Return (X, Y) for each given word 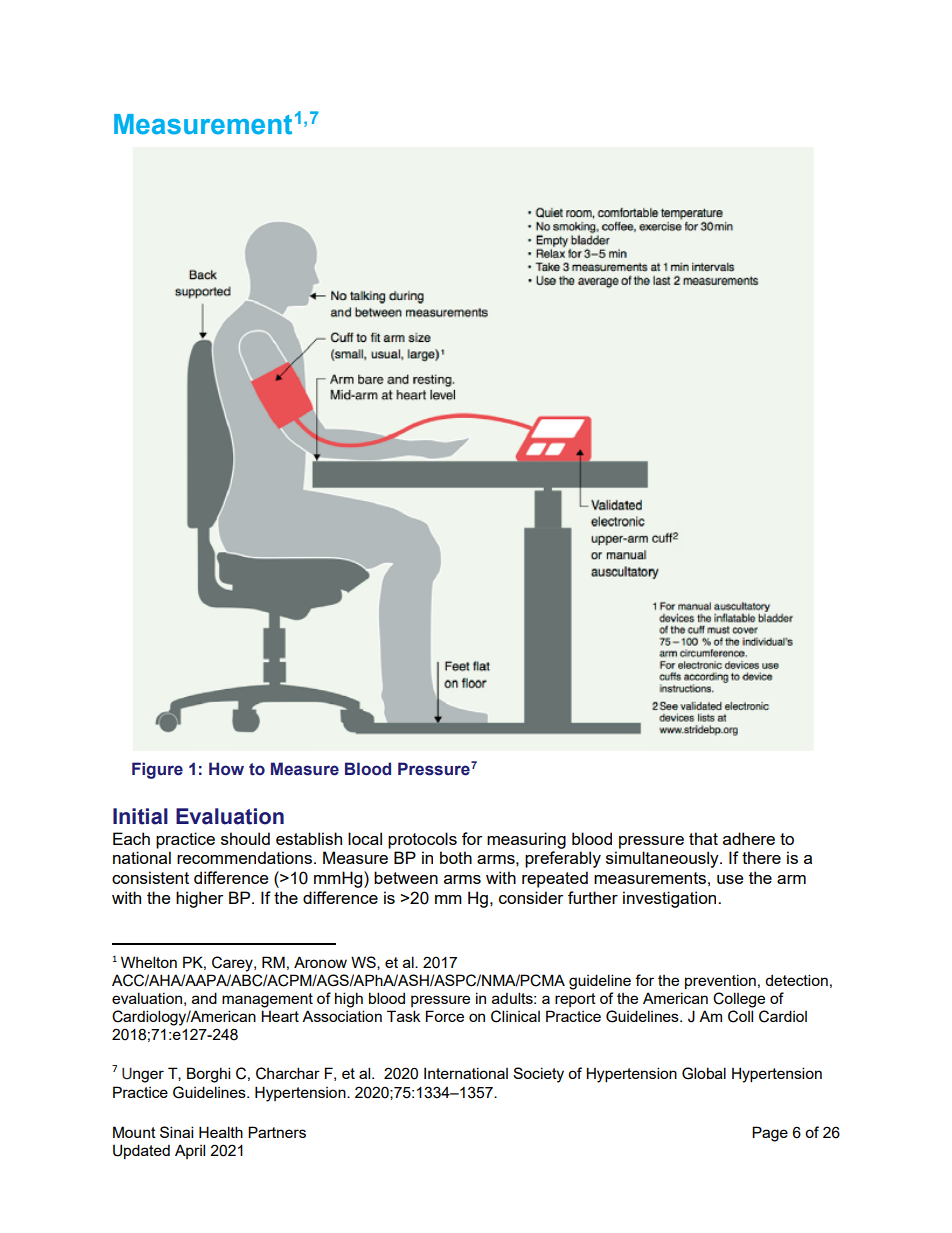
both (456, 857)
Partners (277, 1132)
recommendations (244, 857)
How (226, 769)
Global (704, 1073)
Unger (143, 1075)
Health (221, 1132)
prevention (720, 981)
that (703, 838)
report (575, 1000)
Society (538, 1075)
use (730, 879)
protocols (422, 840)
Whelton (149, 962)
